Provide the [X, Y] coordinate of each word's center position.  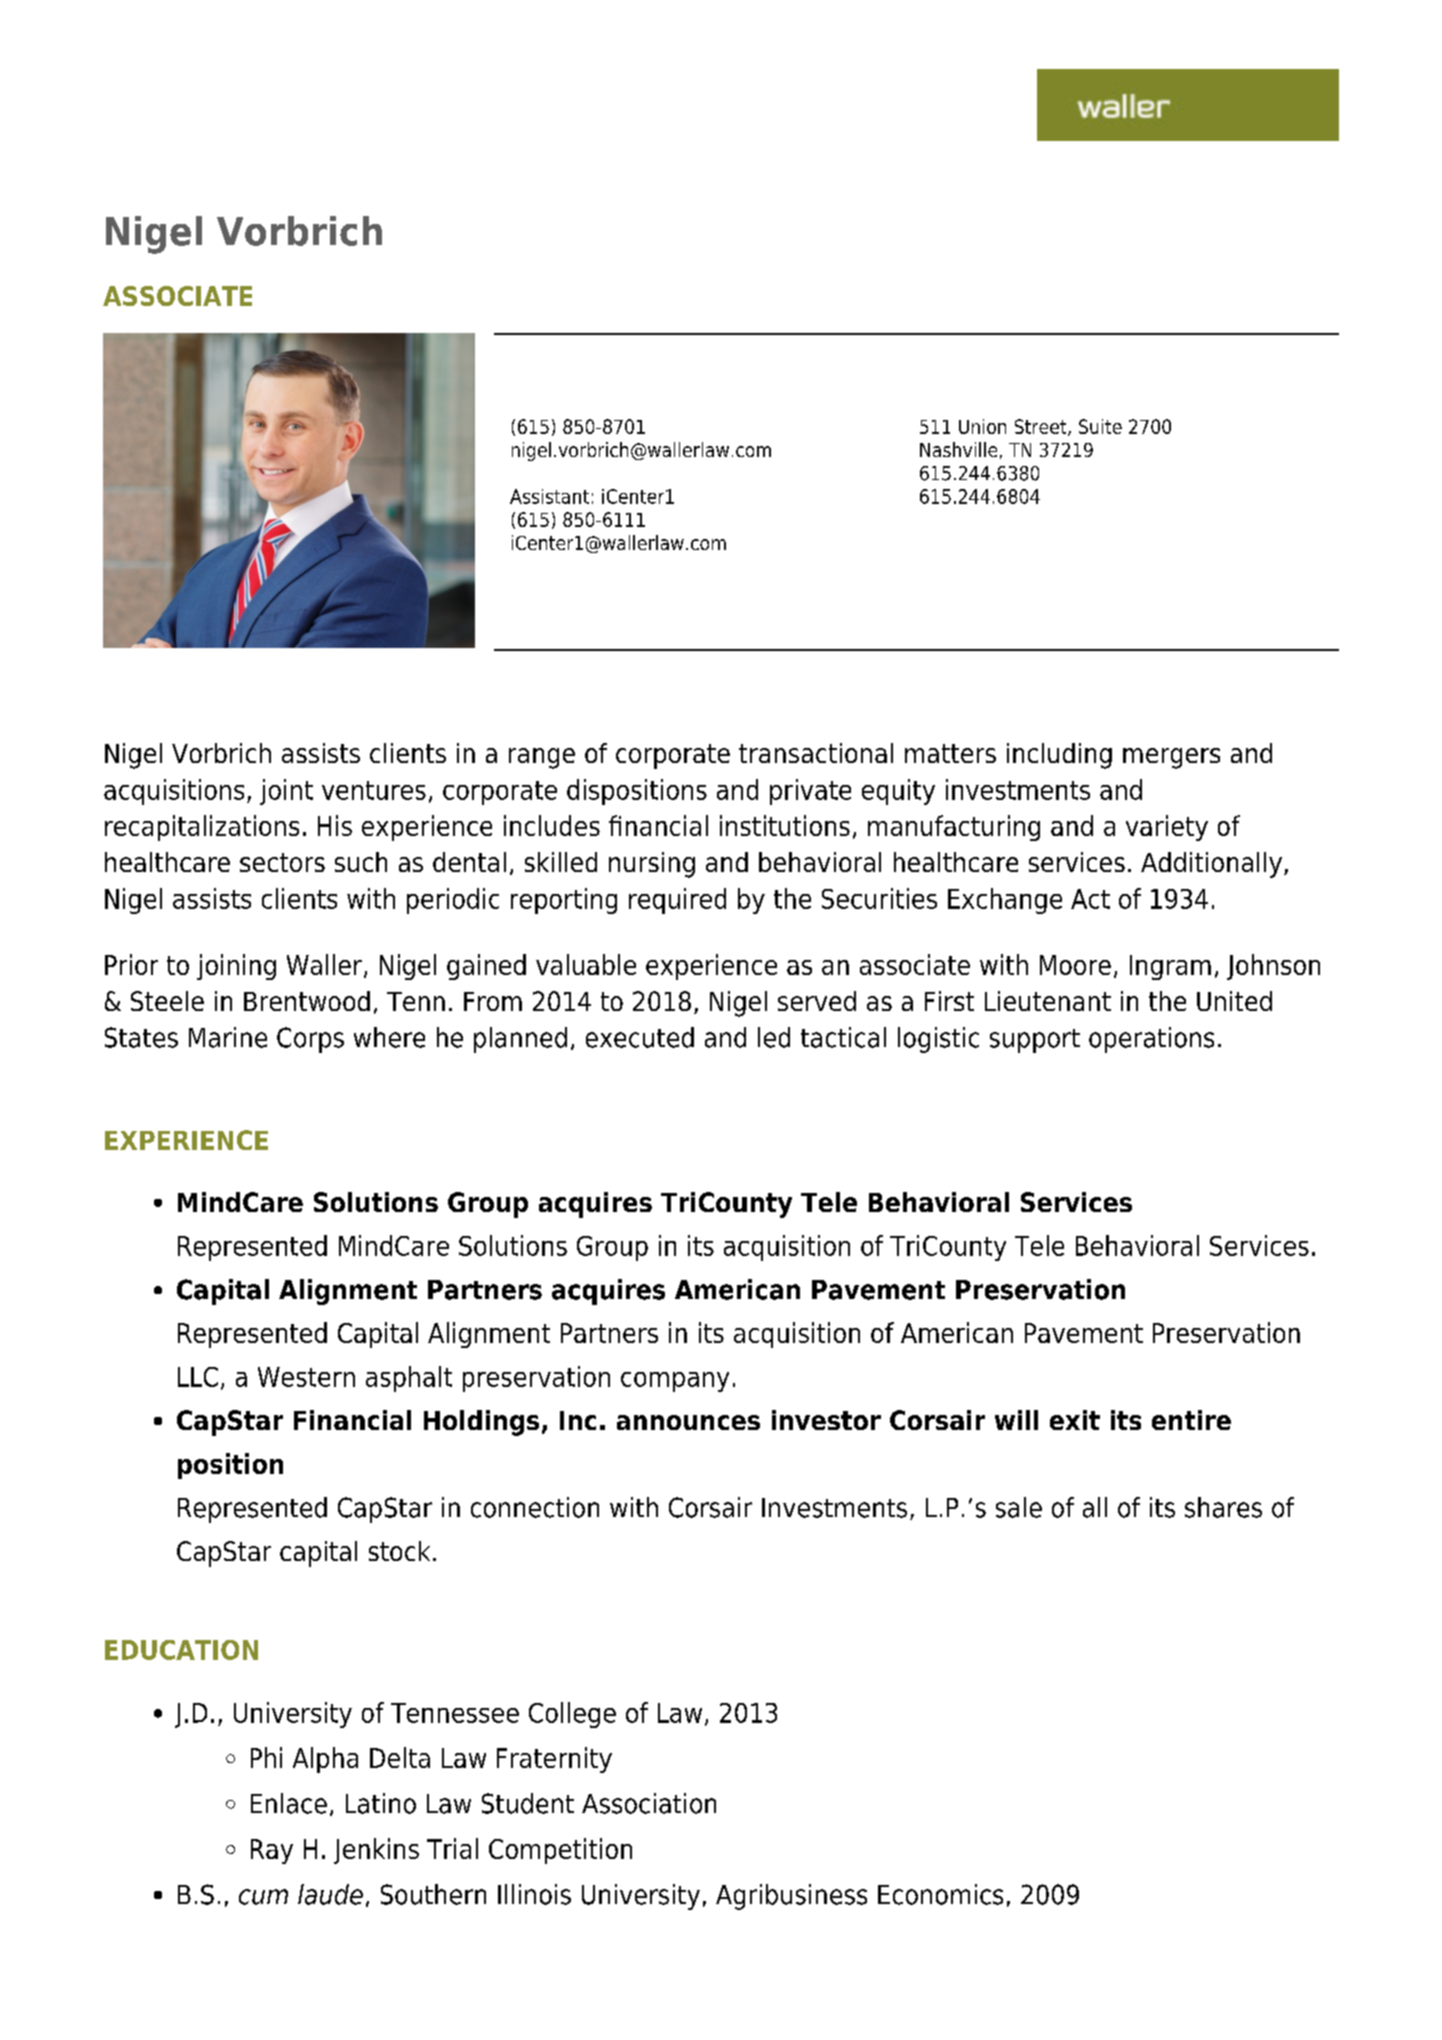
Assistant [549, 496]
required [677, 901]
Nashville [958, 449]
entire [1191, 1420]
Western [306, 1377]
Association [649, 1803]
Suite [1100, 426]
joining [236, 967]
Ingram [1170, 967]
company [675, 1382]
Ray [272, 1851]
